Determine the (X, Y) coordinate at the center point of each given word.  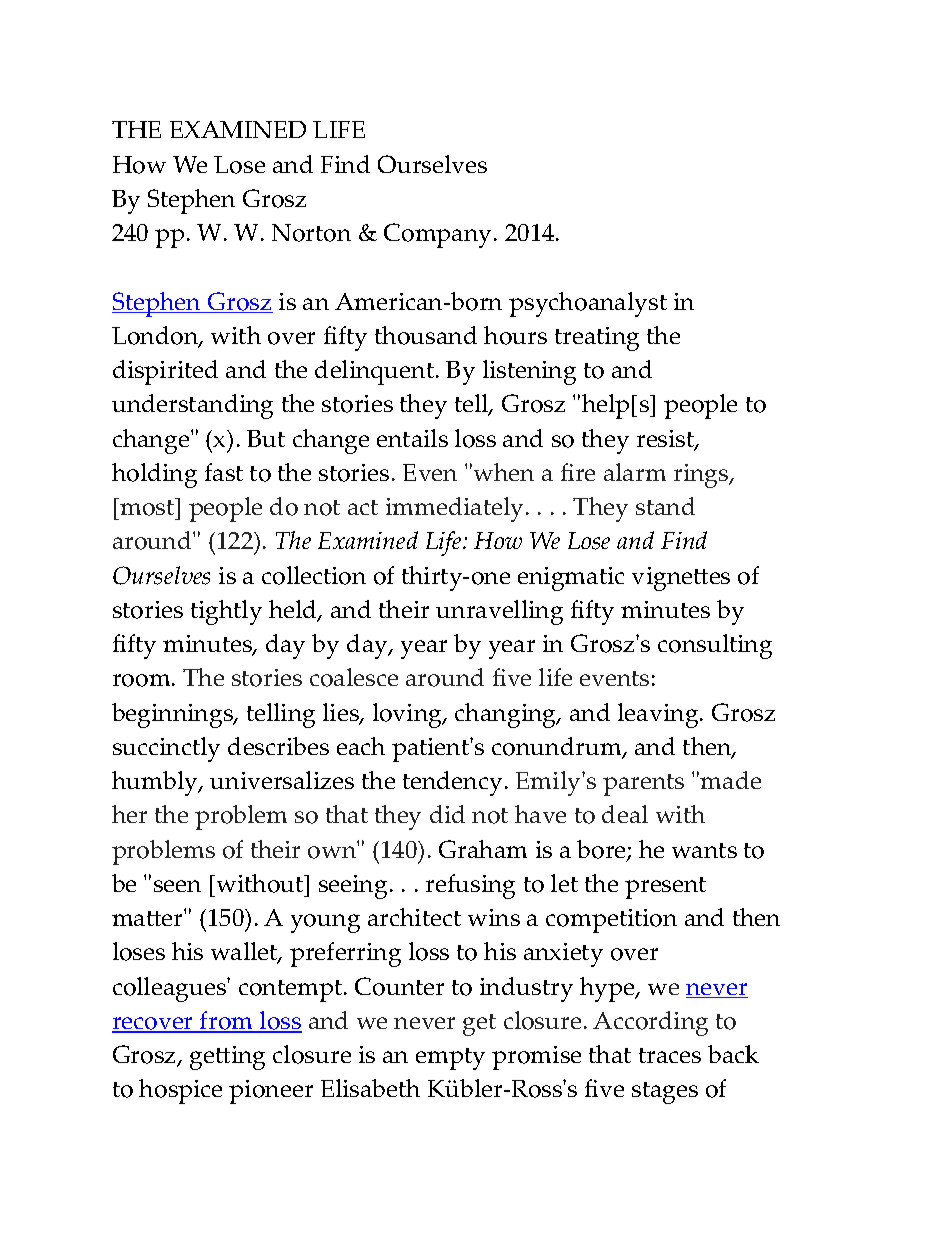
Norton (311, 233)
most (147, 507)
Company (439, 235)
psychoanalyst (588, 304)
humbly (156, 783)
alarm (635, 472)
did (447, 814)
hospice (180, 1091)
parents (643, 785)
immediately (454, 509)
